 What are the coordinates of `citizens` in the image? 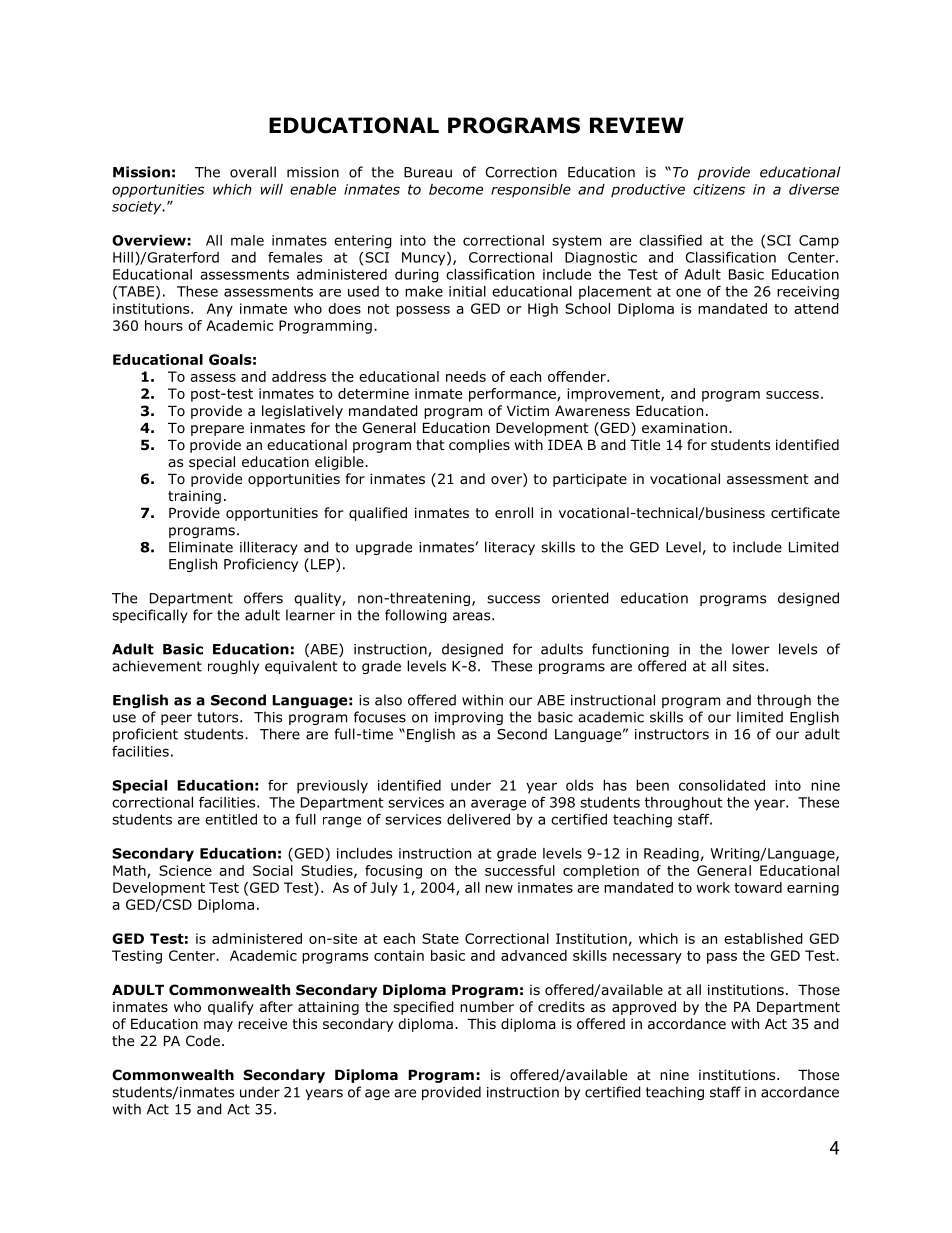 It's located at (719, 189).
